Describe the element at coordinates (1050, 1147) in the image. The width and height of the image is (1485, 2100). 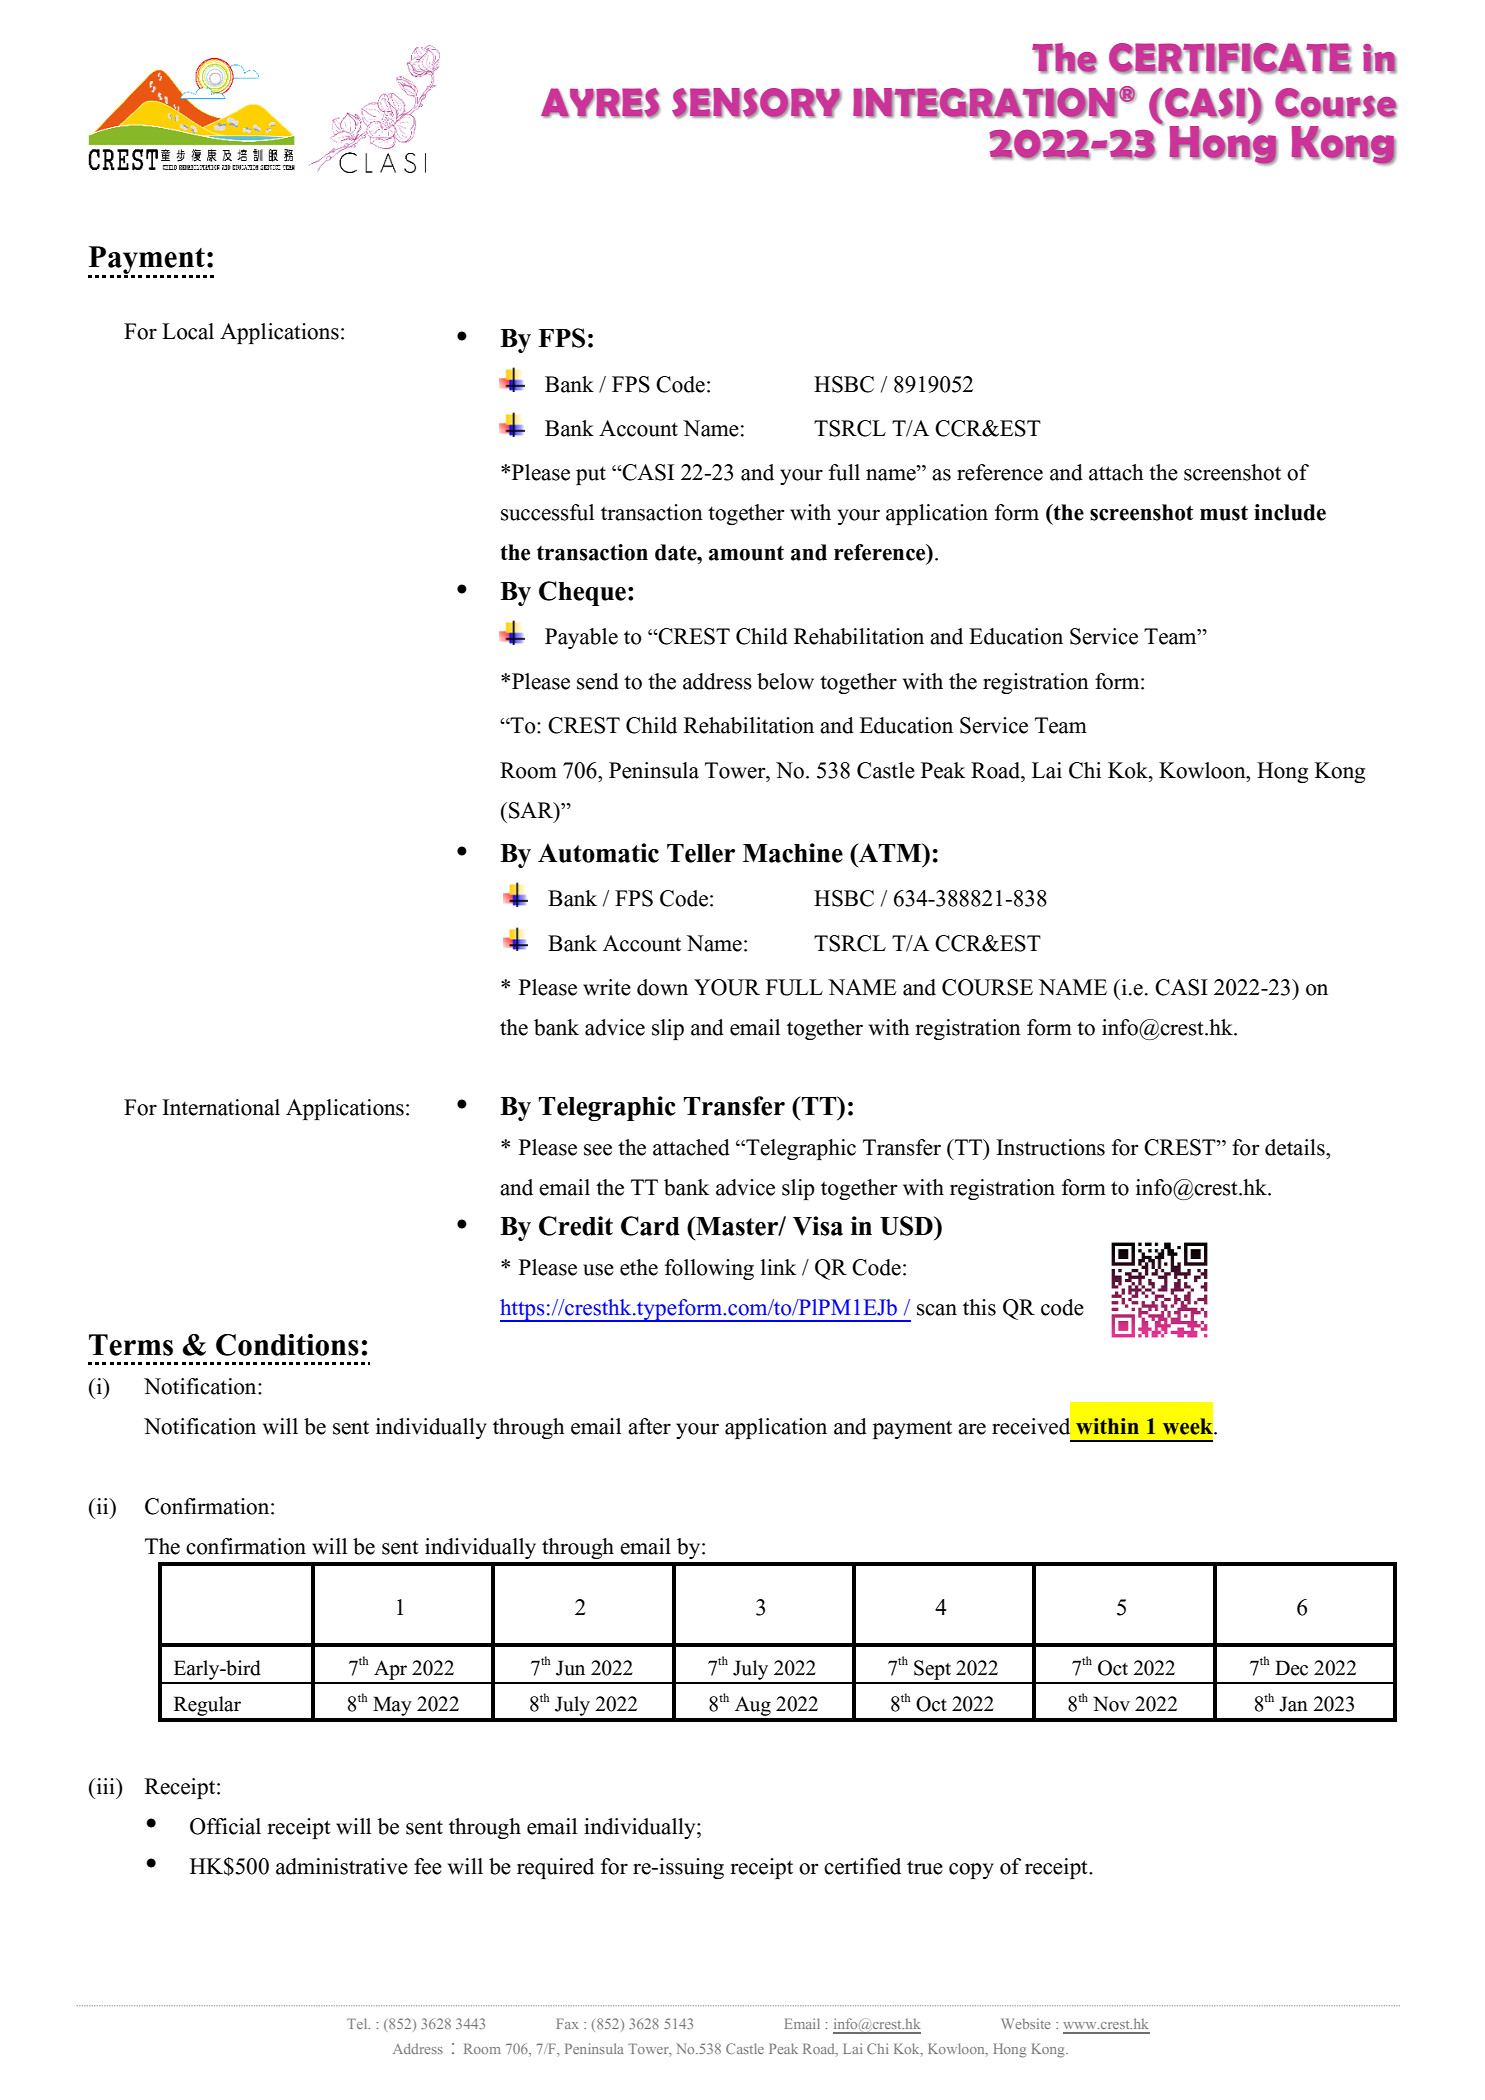
I see `Instructions` at that location.
